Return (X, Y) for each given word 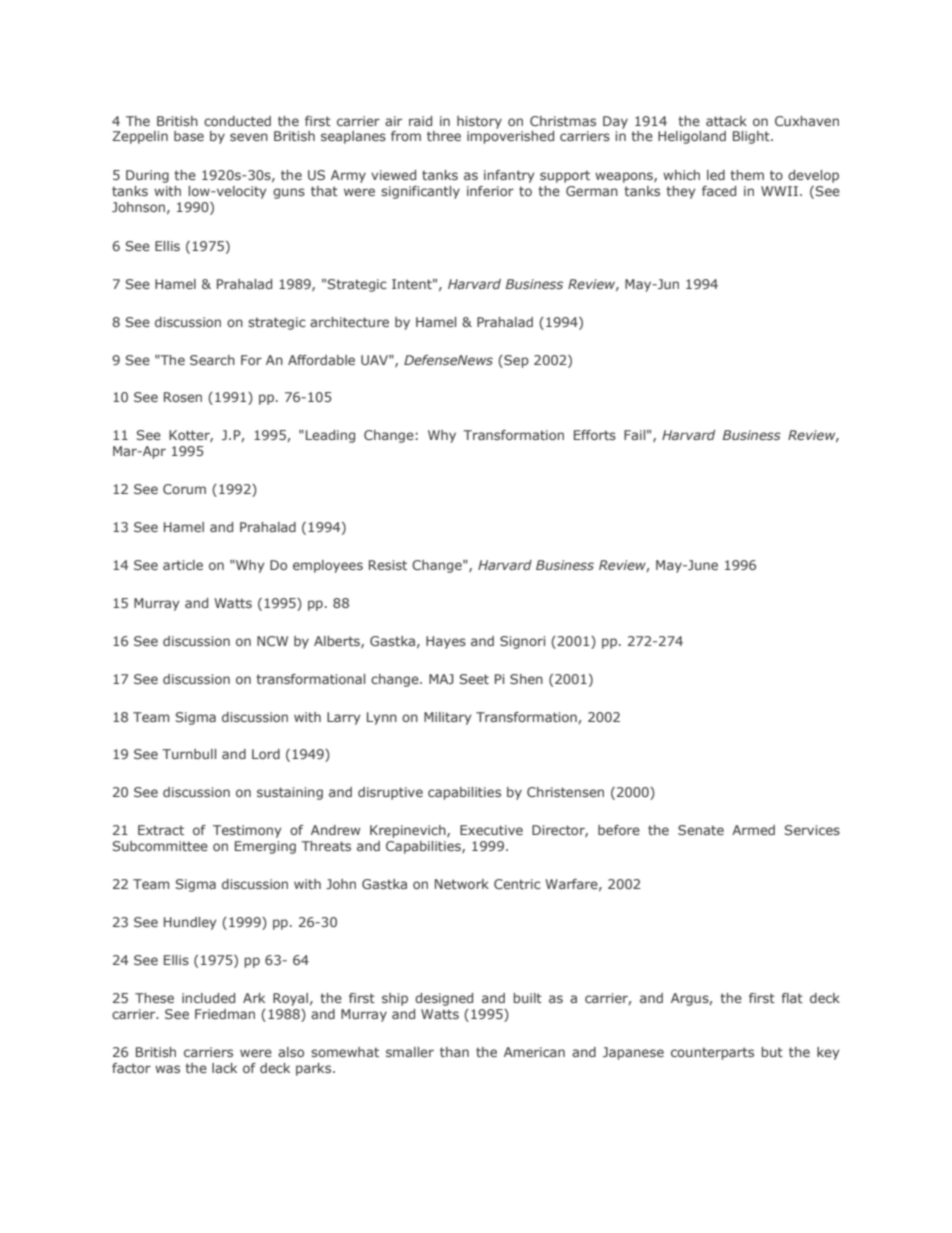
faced (719, 191)
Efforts (595, 435)
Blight (752, 137)
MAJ (441, 679)
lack (224, 1068)
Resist (388, 565)
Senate (701, 830)
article (183, 565)
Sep (515, 361)
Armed (753, 830)
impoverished (510, 137)
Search (212, 360)
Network (462, 884)
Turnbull (189, 754)
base (189, 136)
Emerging (265, 847)
